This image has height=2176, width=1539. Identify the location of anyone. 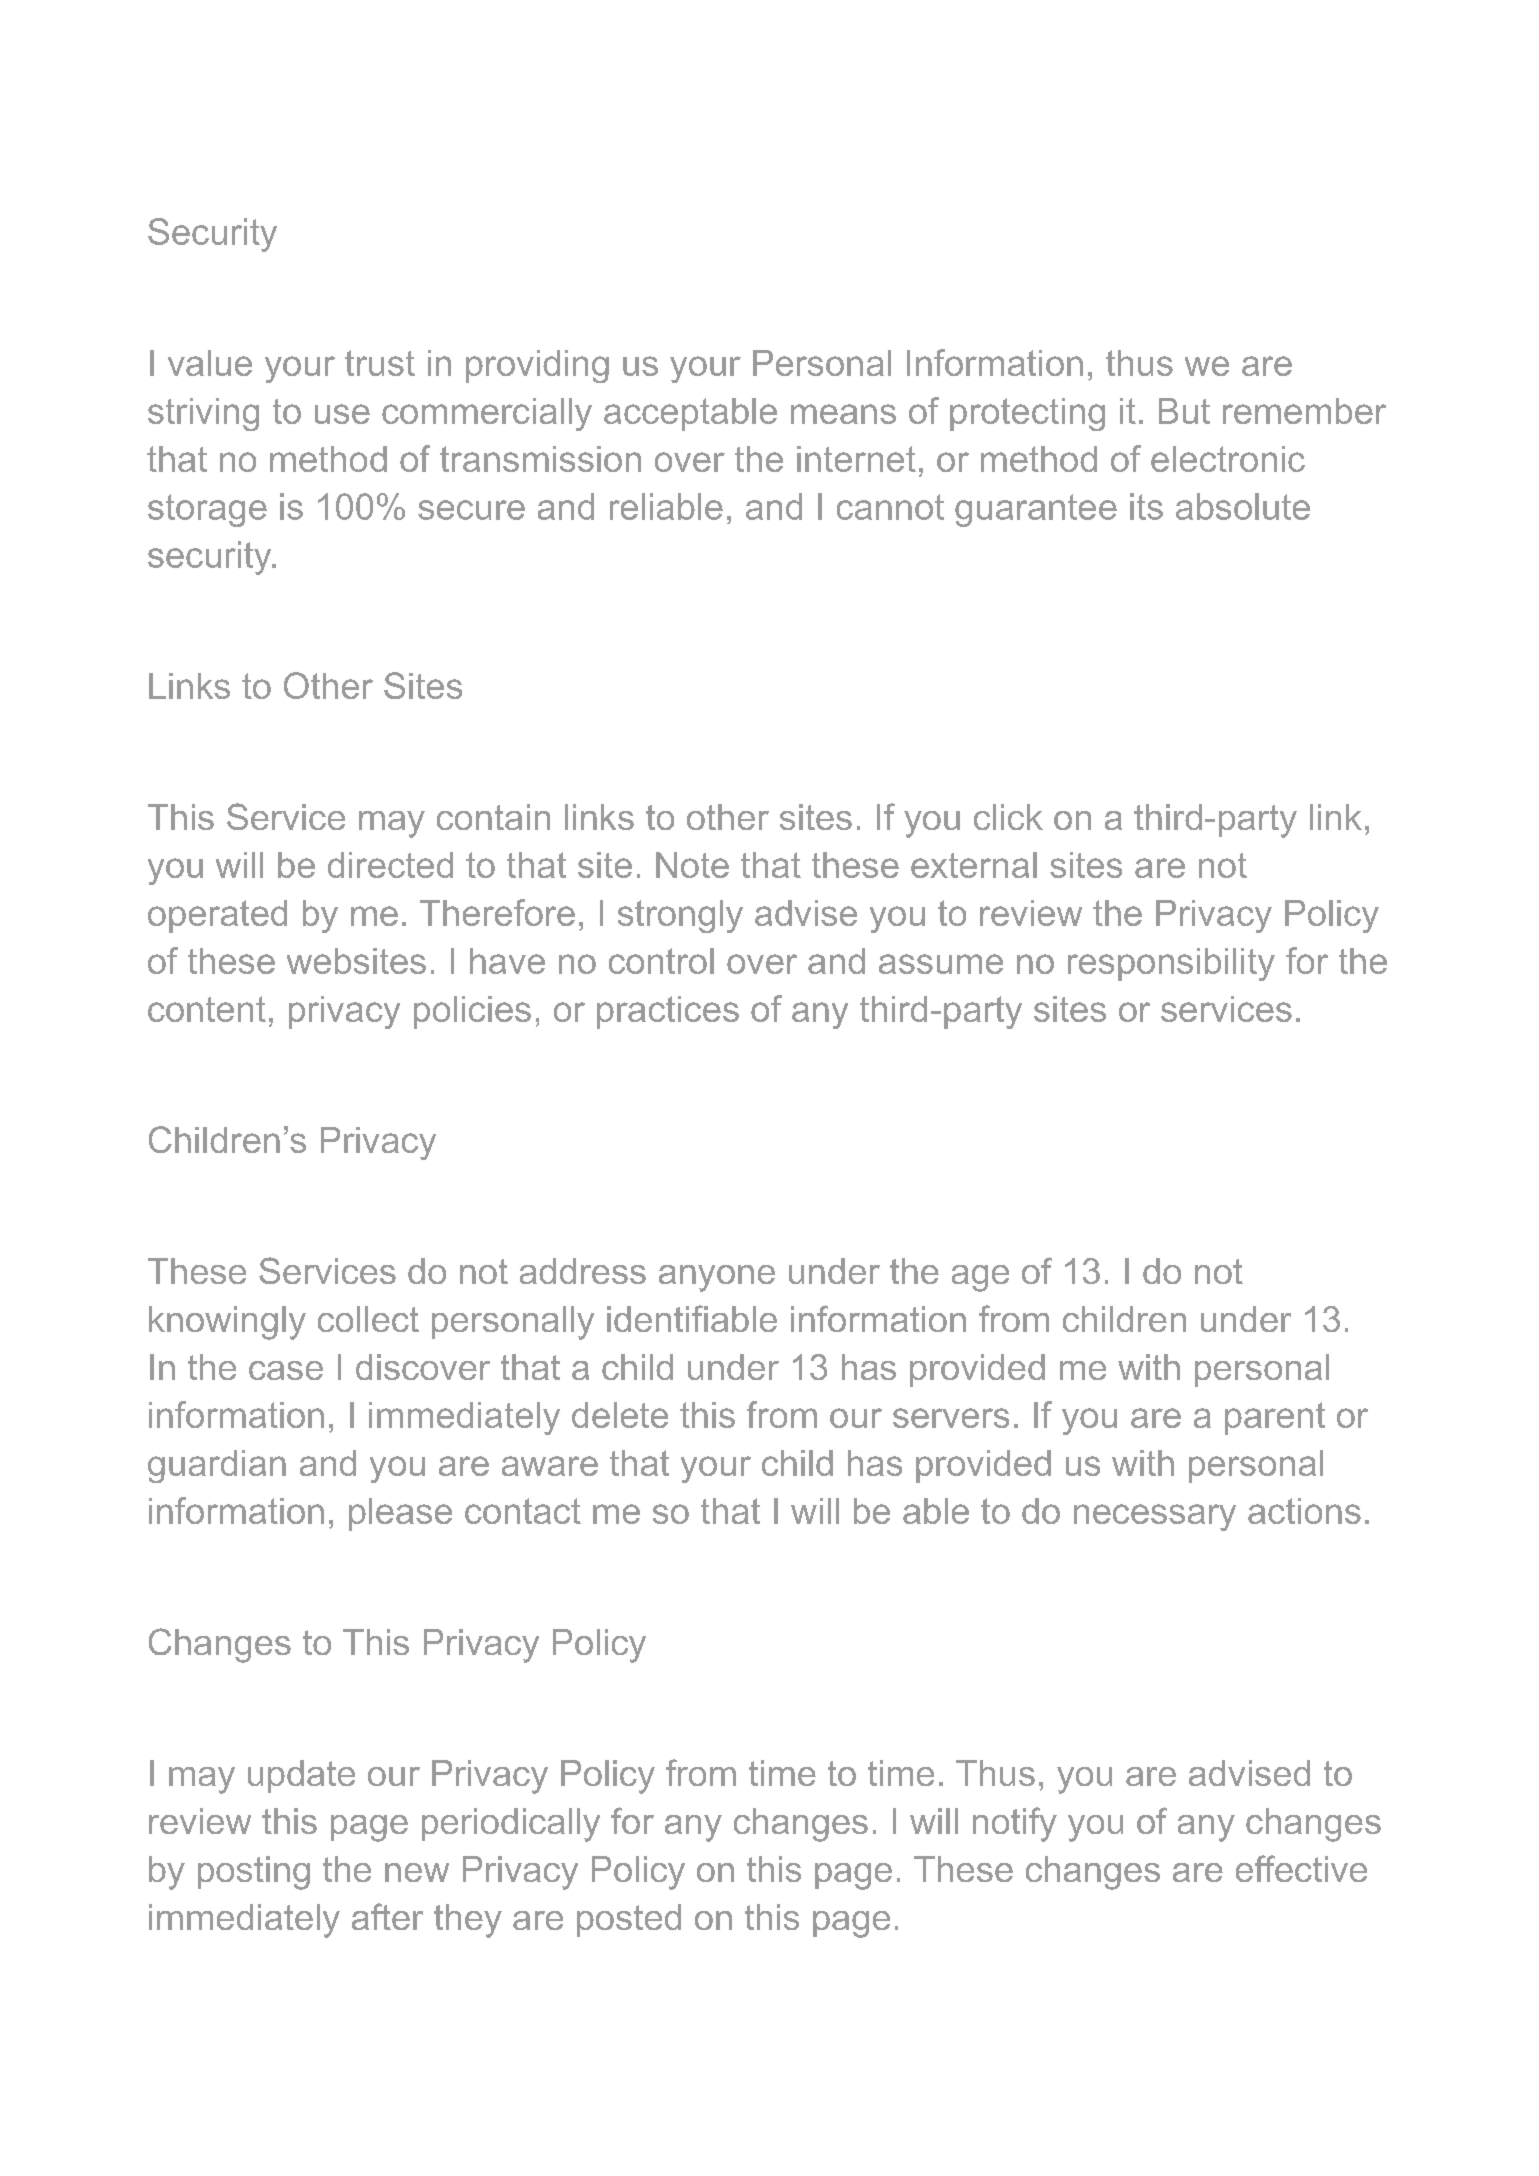
(717, 1278).
